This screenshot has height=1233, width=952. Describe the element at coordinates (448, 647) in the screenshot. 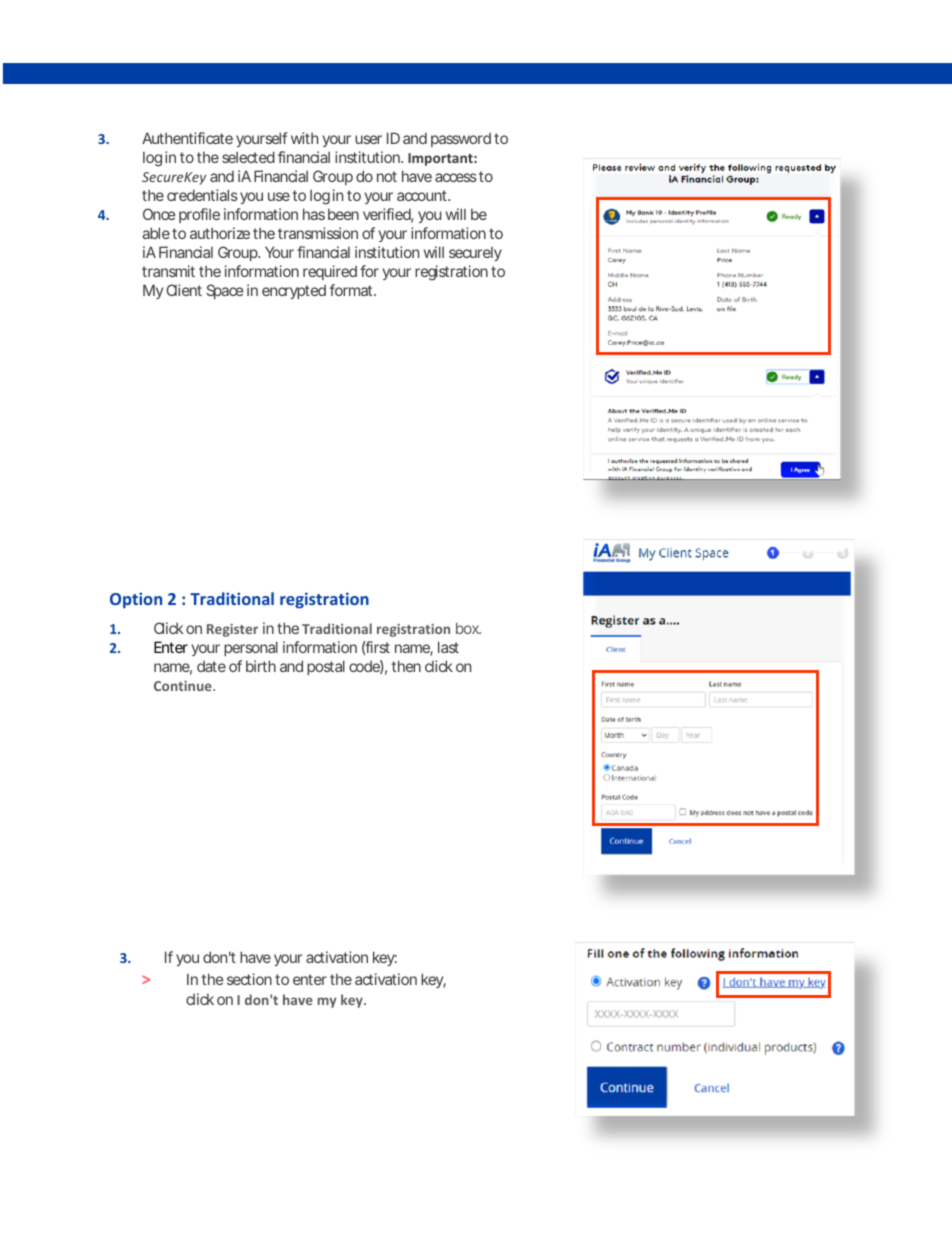

I see `last` at that location.
